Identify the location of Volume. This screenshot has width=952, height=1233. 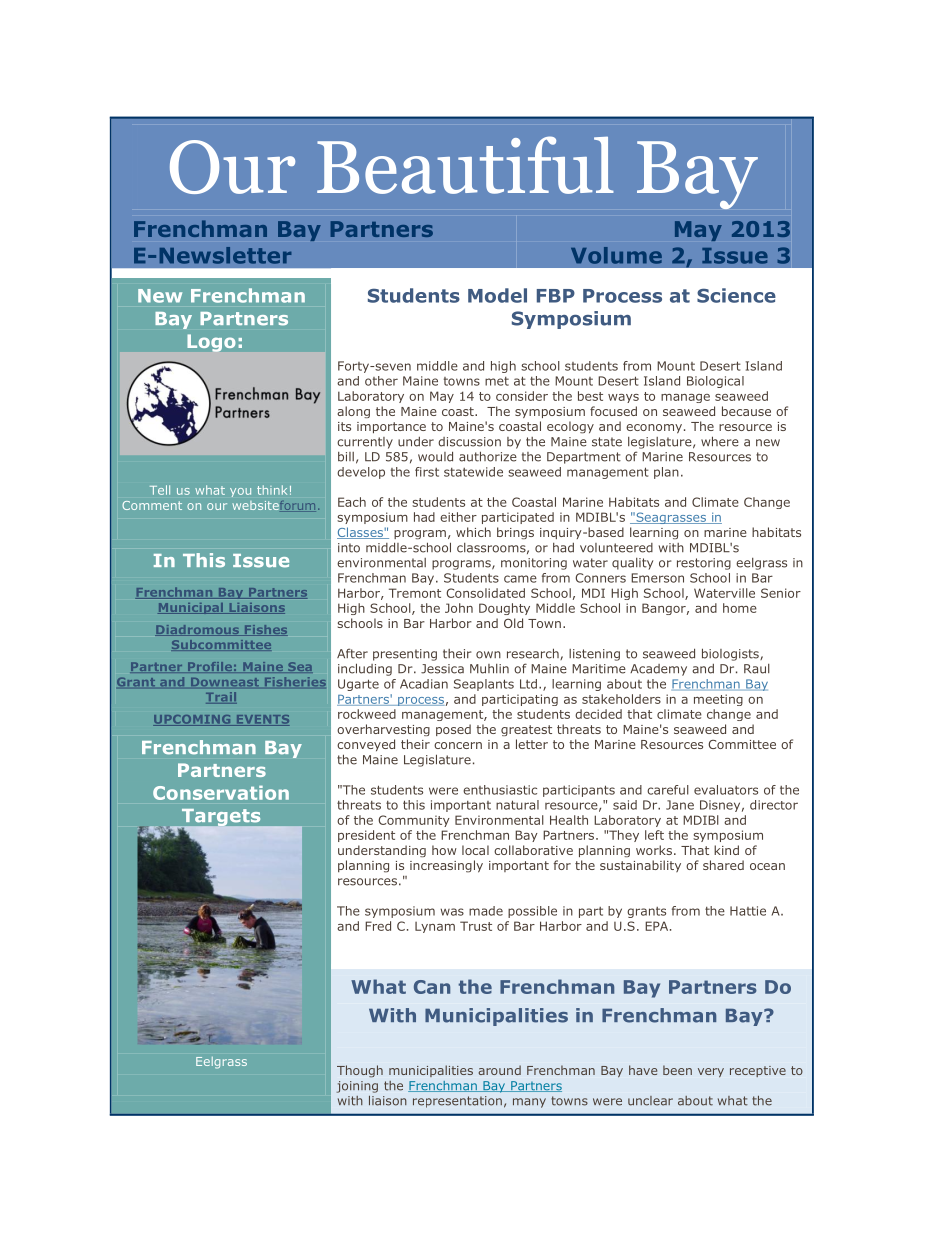
(616, 255).
